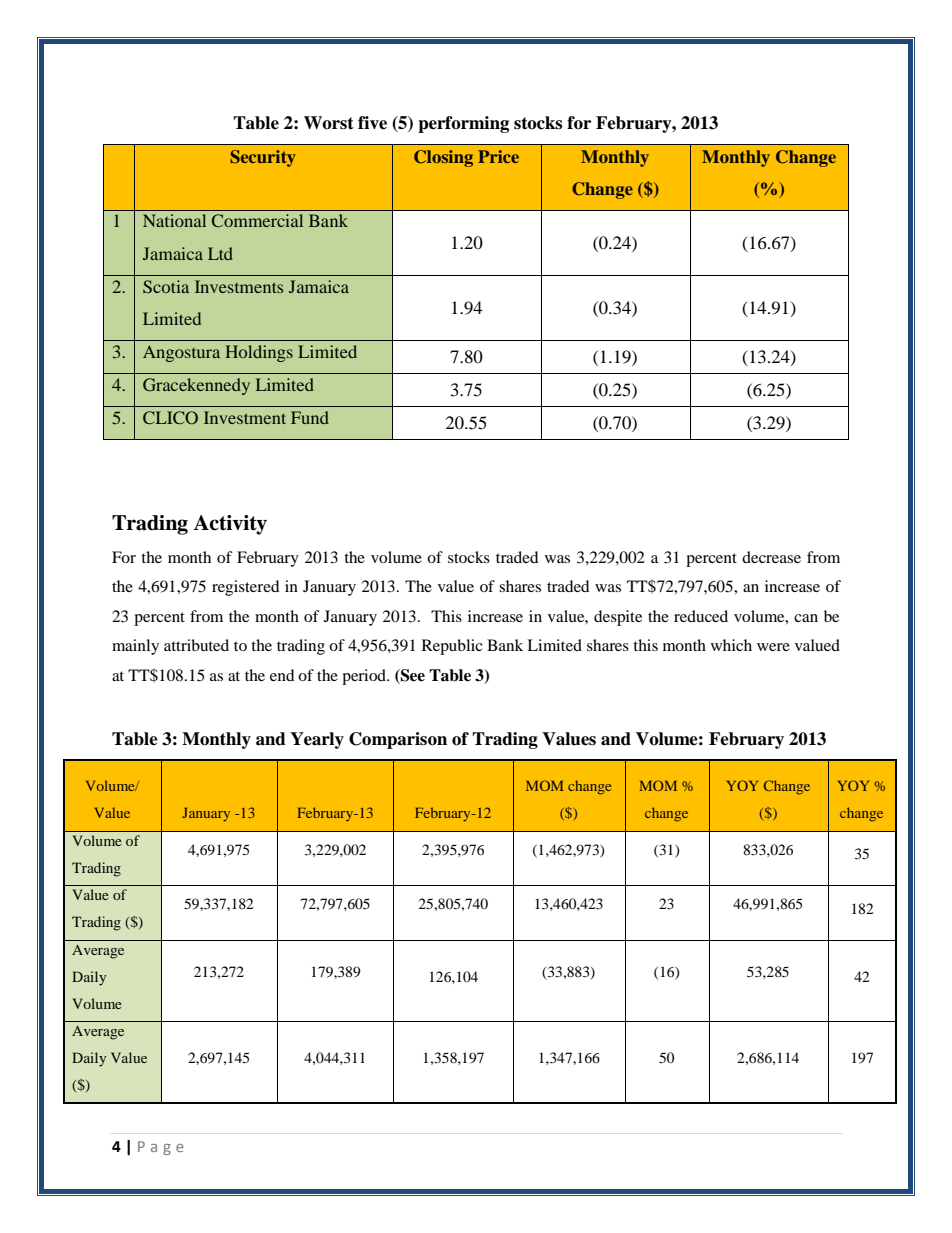 The image size is (952, 1233). Describe the element at coordinates (463, 124) in the screenshot. I see `performing` at that location.
